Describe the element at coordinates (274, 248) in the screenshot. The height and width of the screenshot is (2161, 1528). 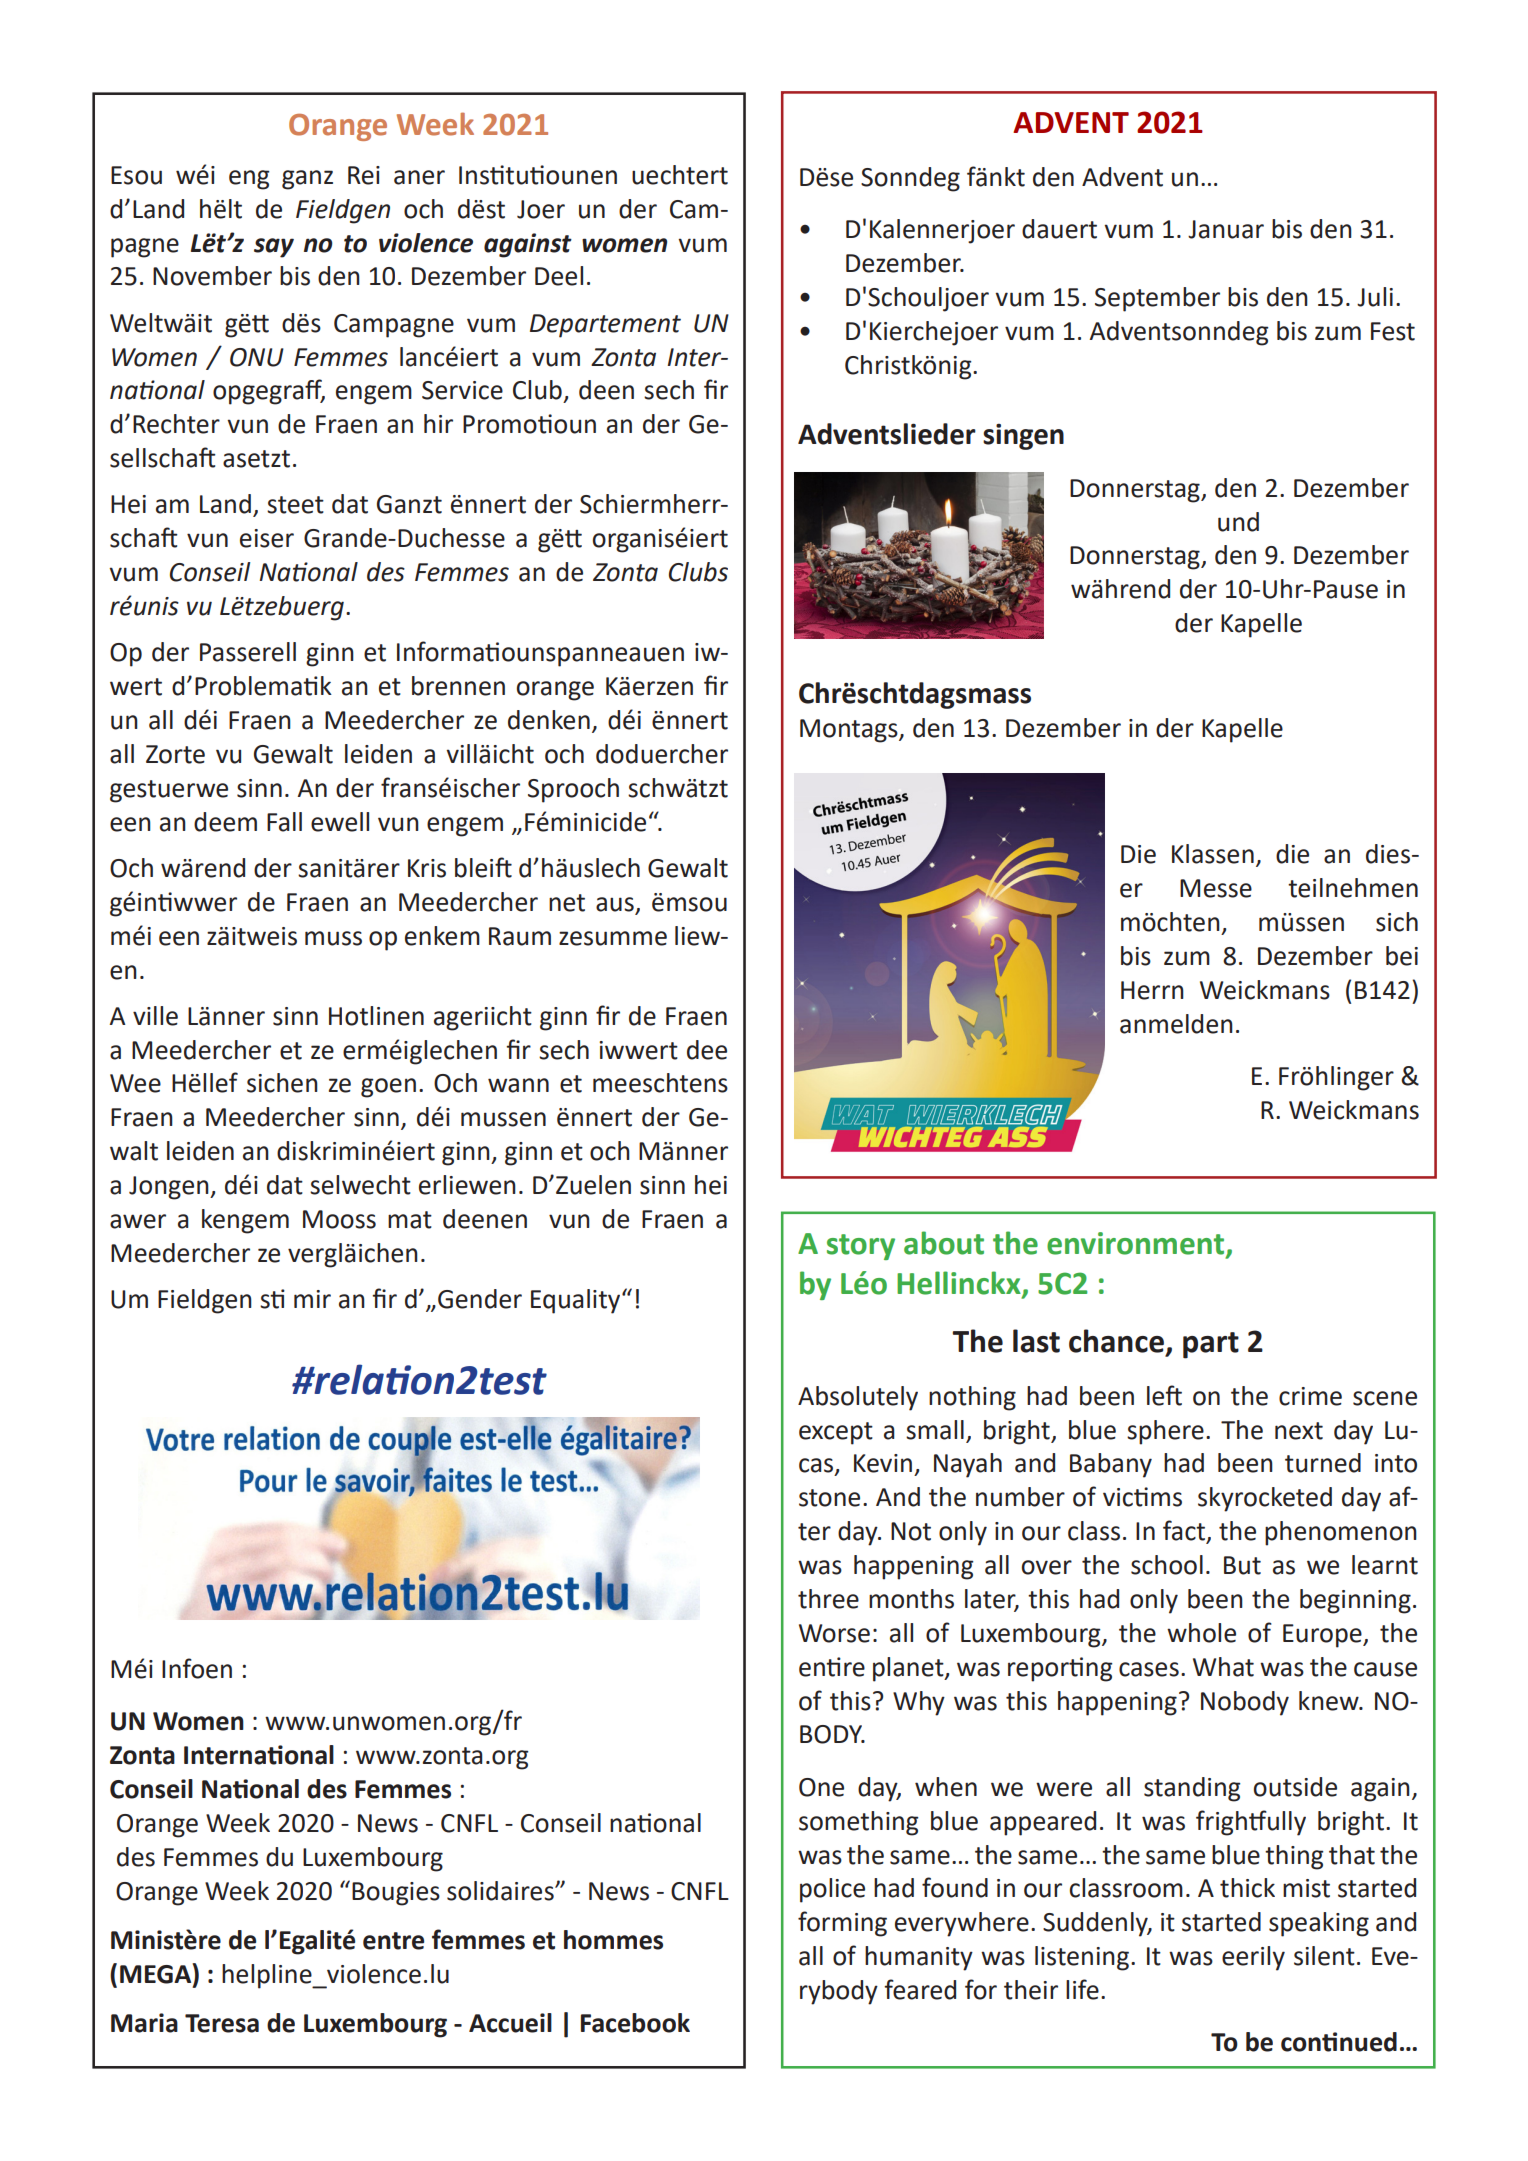
I see `say` at that location.
